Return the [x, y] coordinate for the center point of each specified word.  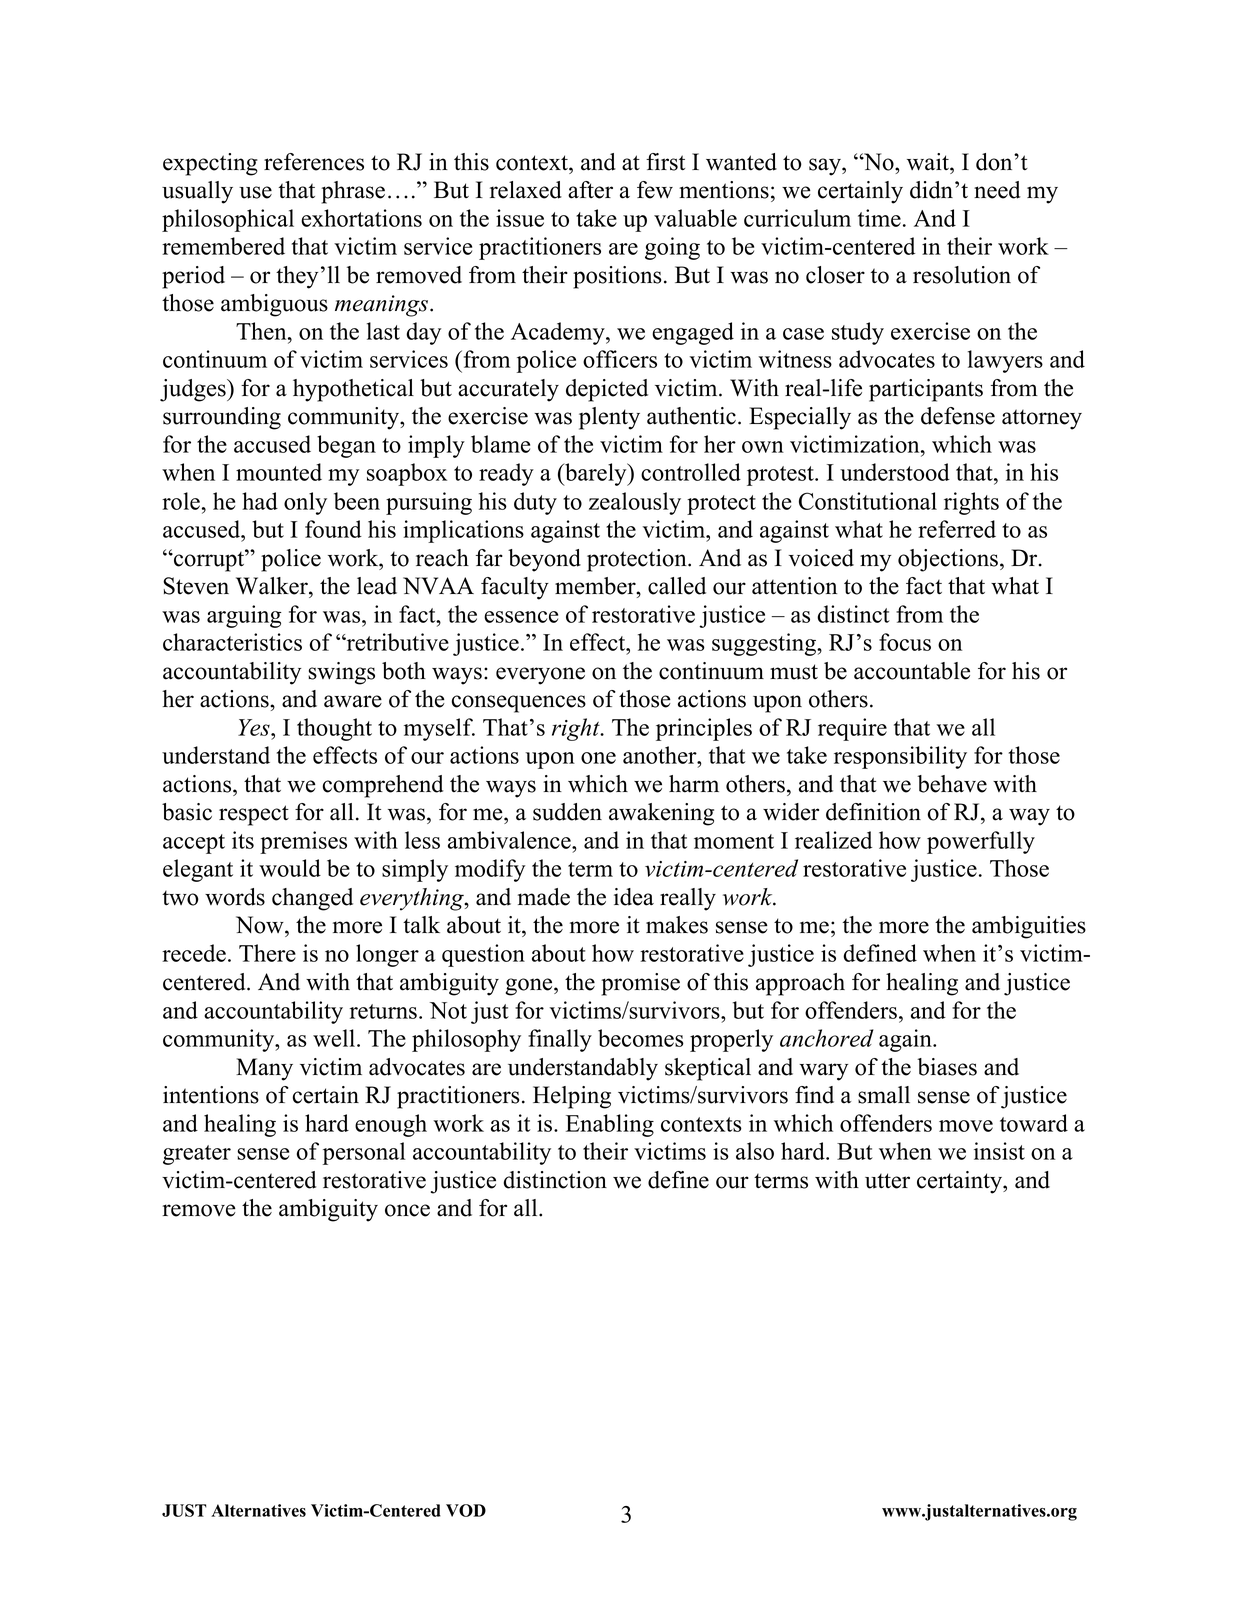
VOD [466, 1510]
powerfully [981, 842]
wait [929, 162]
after [590, 190]
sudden [567, 812]
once [407, 1210]
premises [303, 842]
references [314, 162]
